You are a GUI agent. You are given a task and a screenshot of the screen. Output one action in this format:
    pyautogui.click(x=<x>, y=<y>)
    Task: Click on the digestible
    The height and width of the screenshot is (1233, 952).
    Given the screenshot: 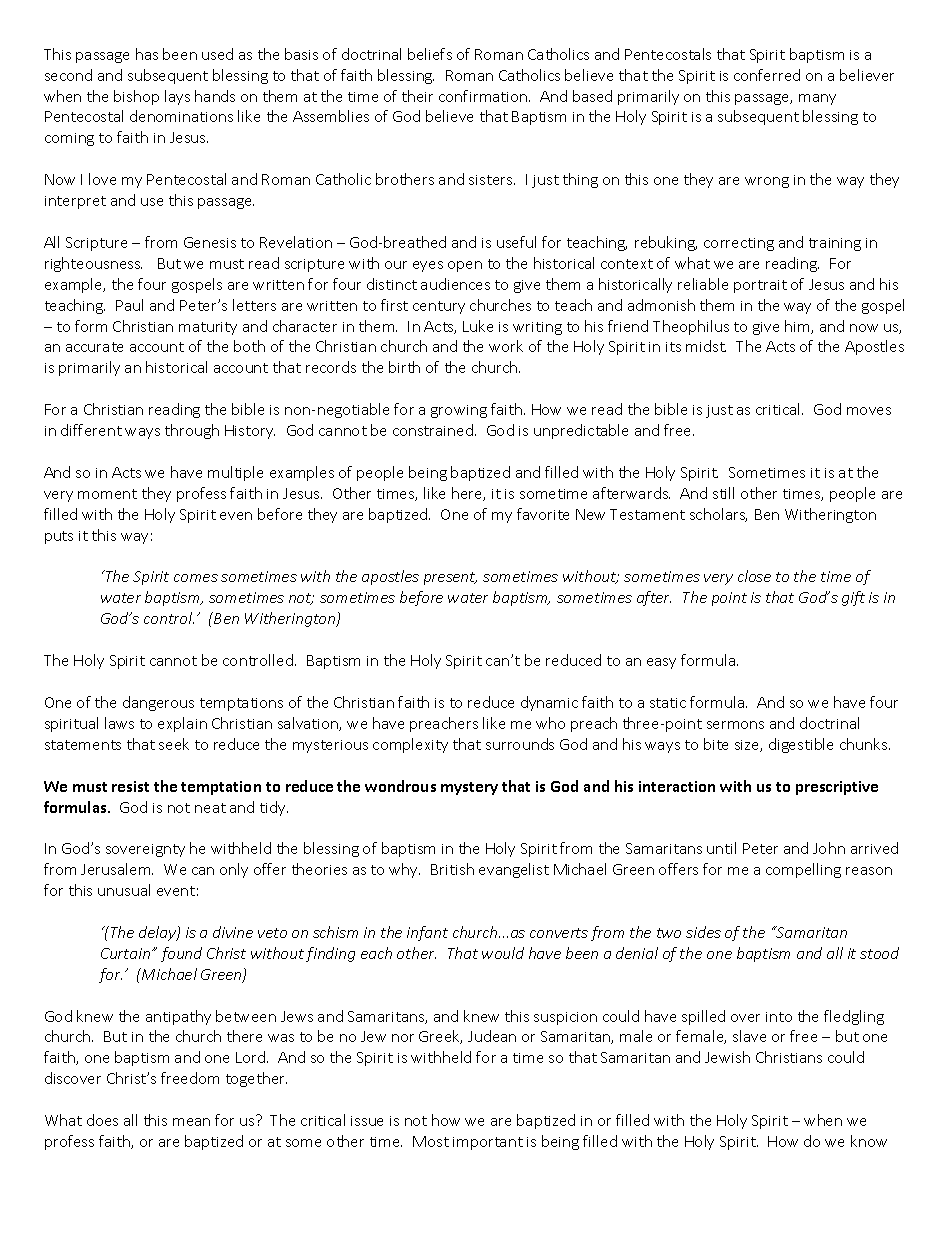 What is the action you would take?
    pyautogui.click(x=801, y=745)
